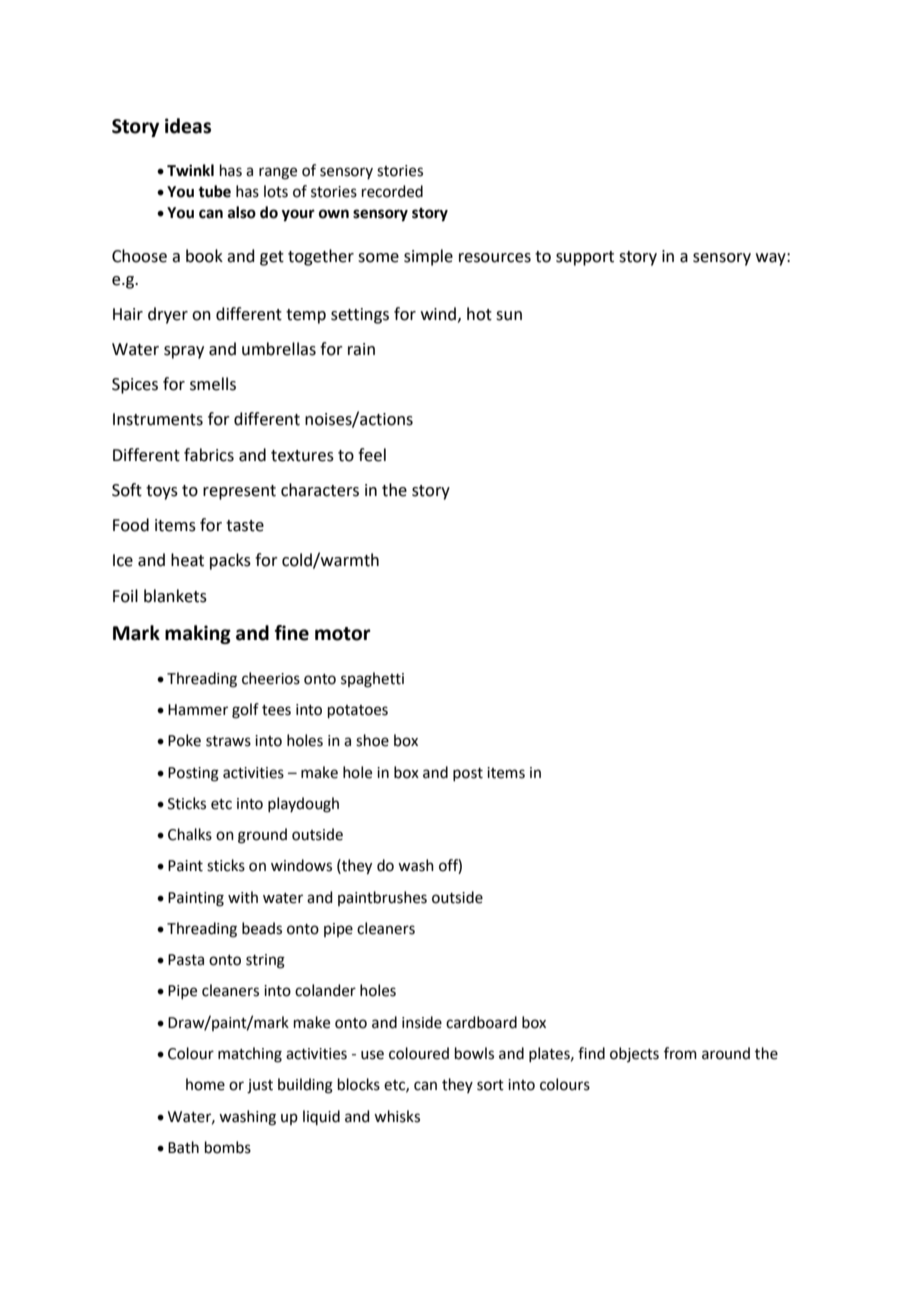 The height and width of the screenshot is (1308, 924). Describe the element at coordinates (183, 1147) in the screenshot. I see `Bath` at that location.
